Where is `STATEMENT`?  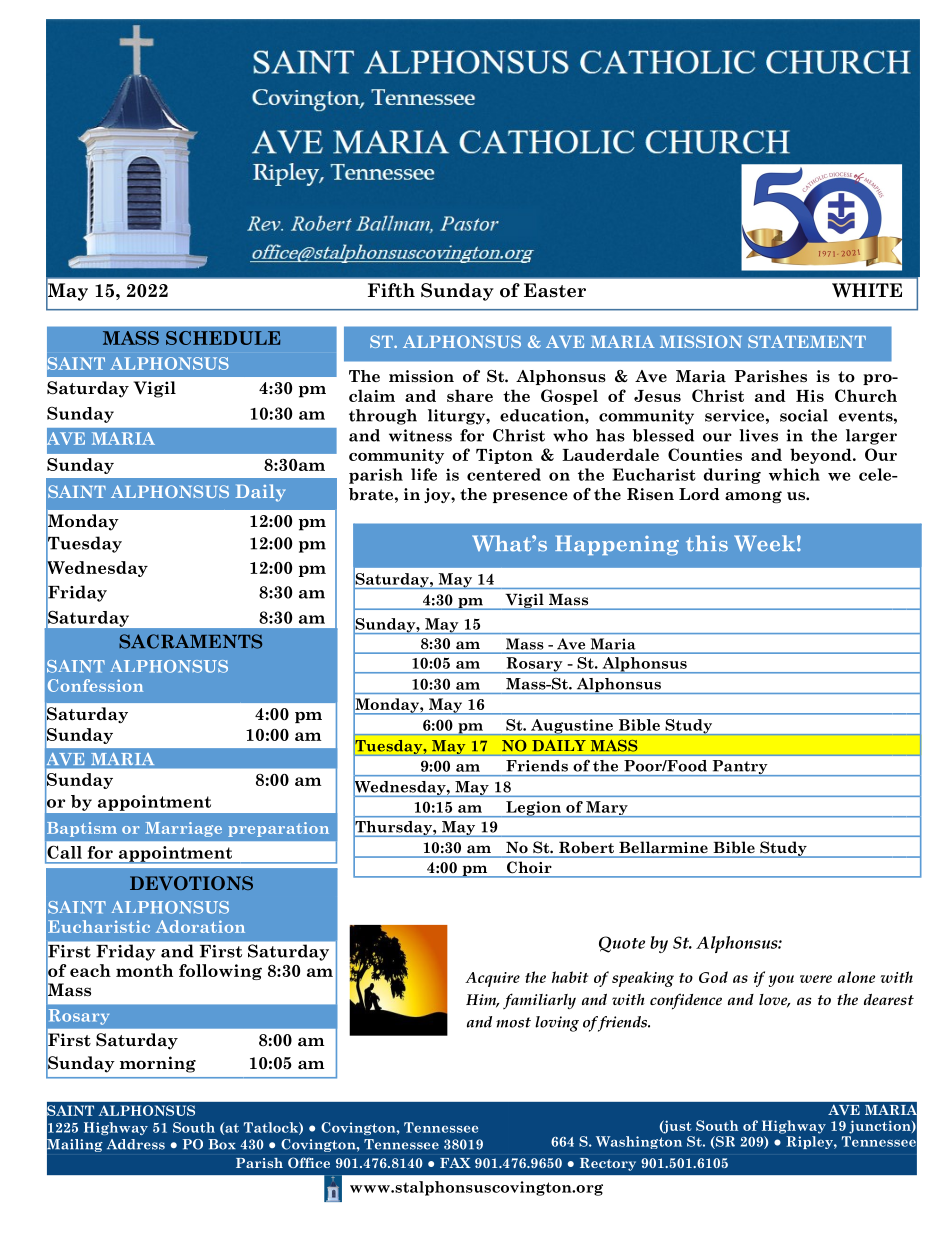 STATEMENT is located at coordinates (807, 341).
